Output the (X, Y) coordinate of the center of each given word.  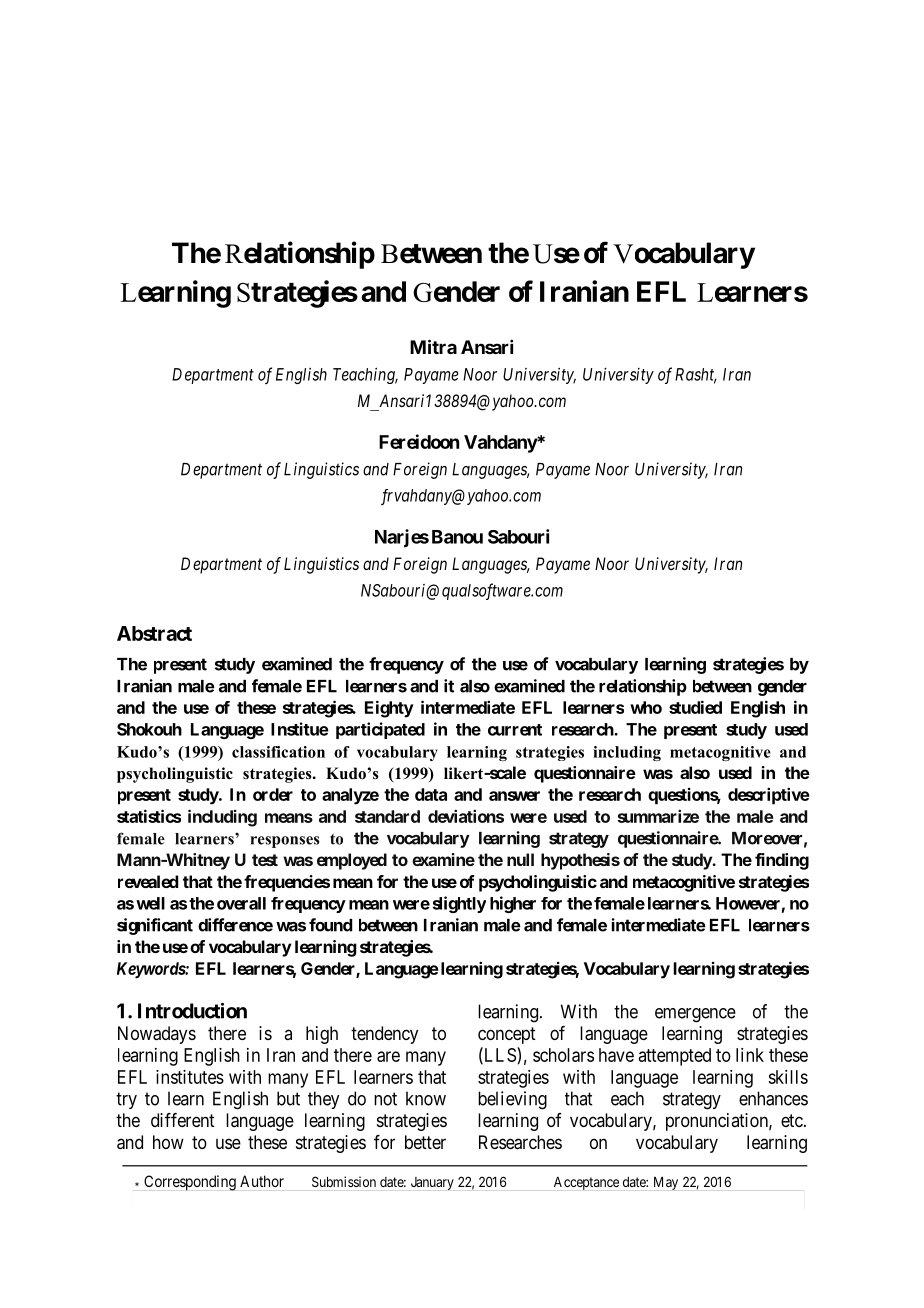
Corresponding (190, 1183)
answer (514, 796)
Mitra (433, 346)
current (515, 730)
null (520, 859)
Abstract (154, 633)
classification (278, 752)
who (646, 707)
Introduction (192, 1011)
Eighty (389, 709)
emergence (695, 1015)
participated (380, 730)
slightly (459, 904)
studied (695, 707)
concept (507, 1035)
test (265, 860)
